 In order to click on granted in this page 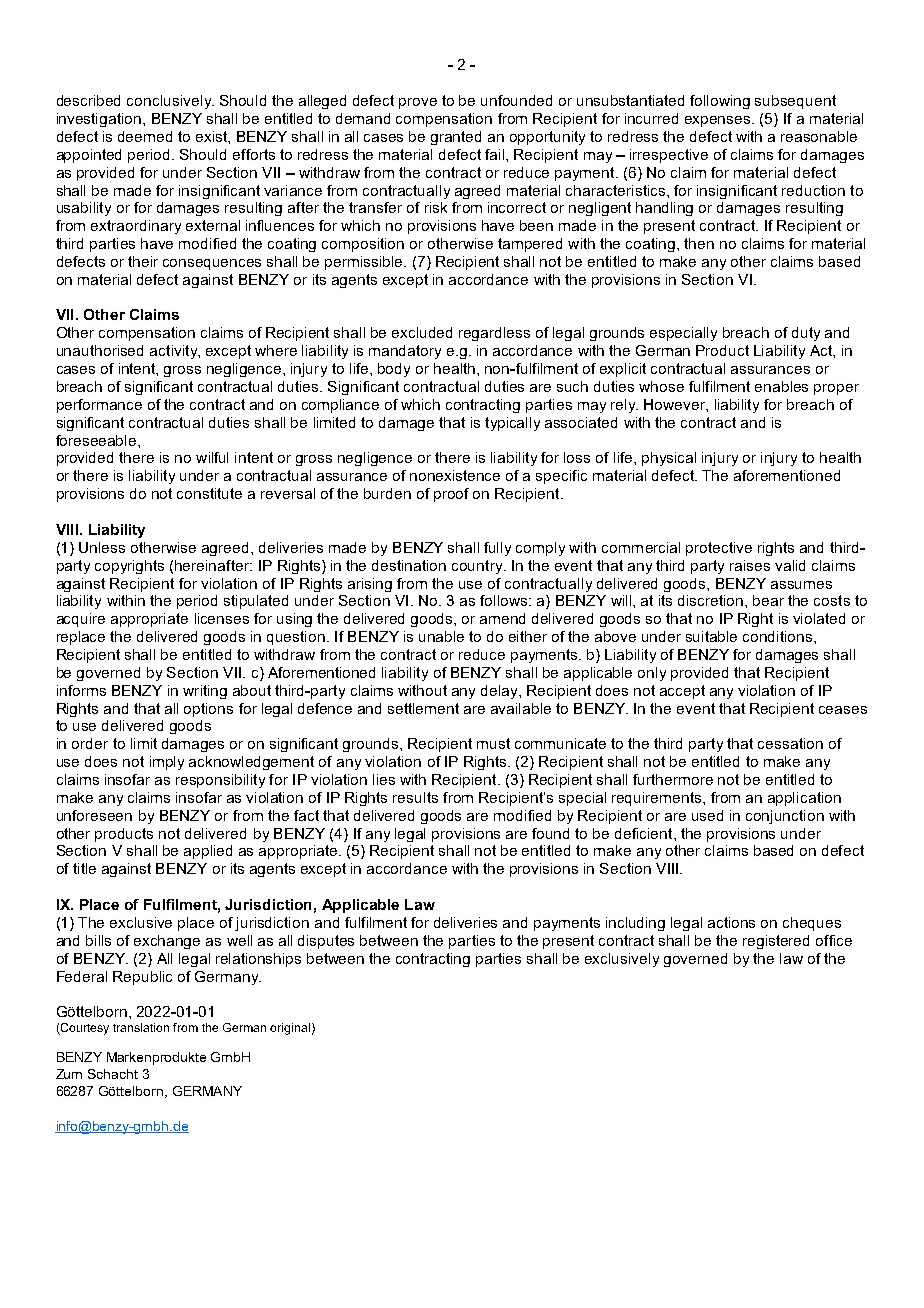, I will do `click(456, 138)`.
